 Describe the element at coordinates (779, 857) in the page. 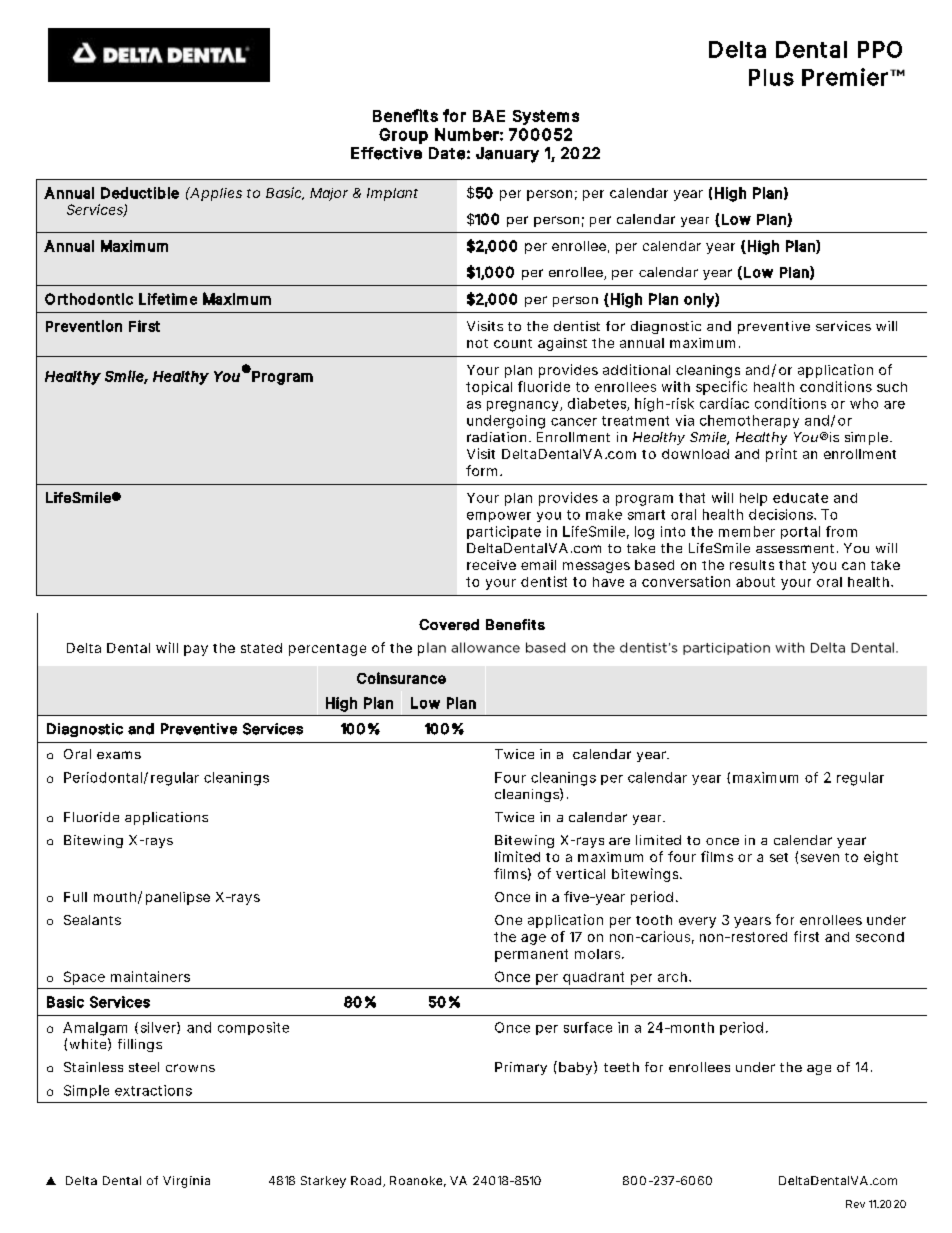

I see `set` at that location.
